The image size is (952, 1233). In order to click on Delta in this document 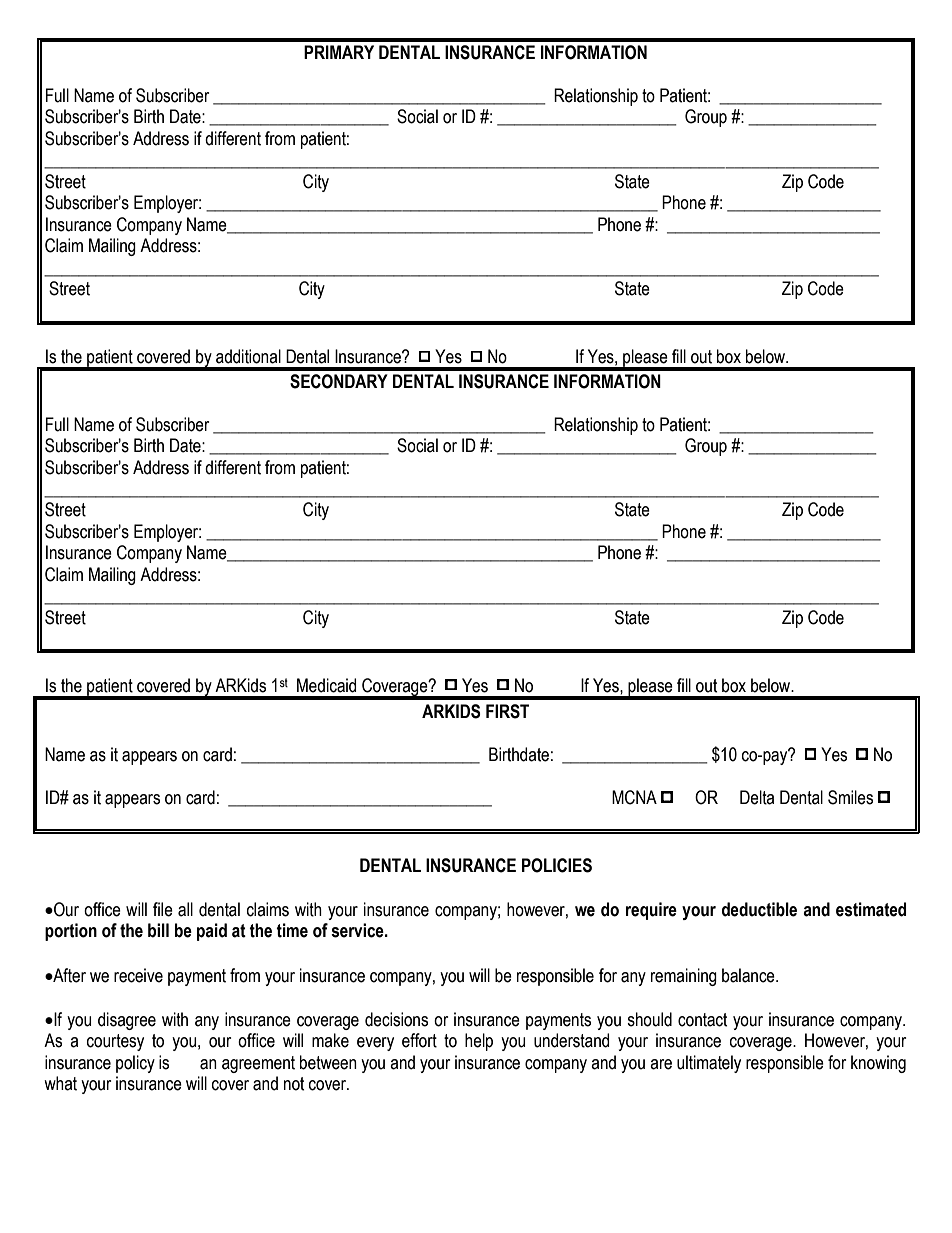, I will do `click(757, 797)`.
